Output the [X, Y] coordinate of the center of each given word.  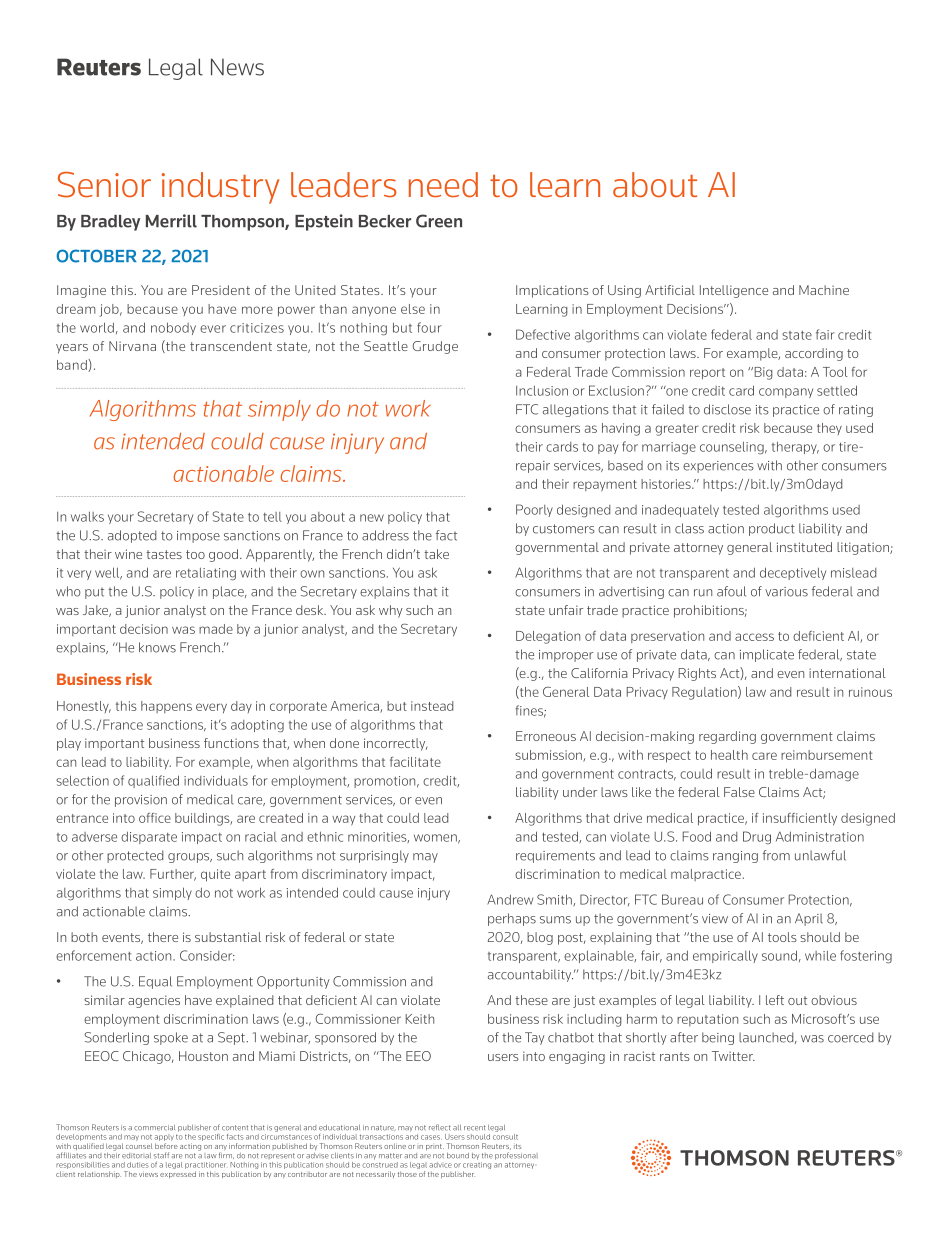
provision [141, 801]
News [237, 67]
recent [475, 1128]
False [739, 792]
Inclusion [542, 390]
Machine [824, 290]
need [443, 185]
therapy [795, 447]
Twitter [733, 1056]
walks [87, 516]
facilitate [415, 762]
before [166, 1146]
